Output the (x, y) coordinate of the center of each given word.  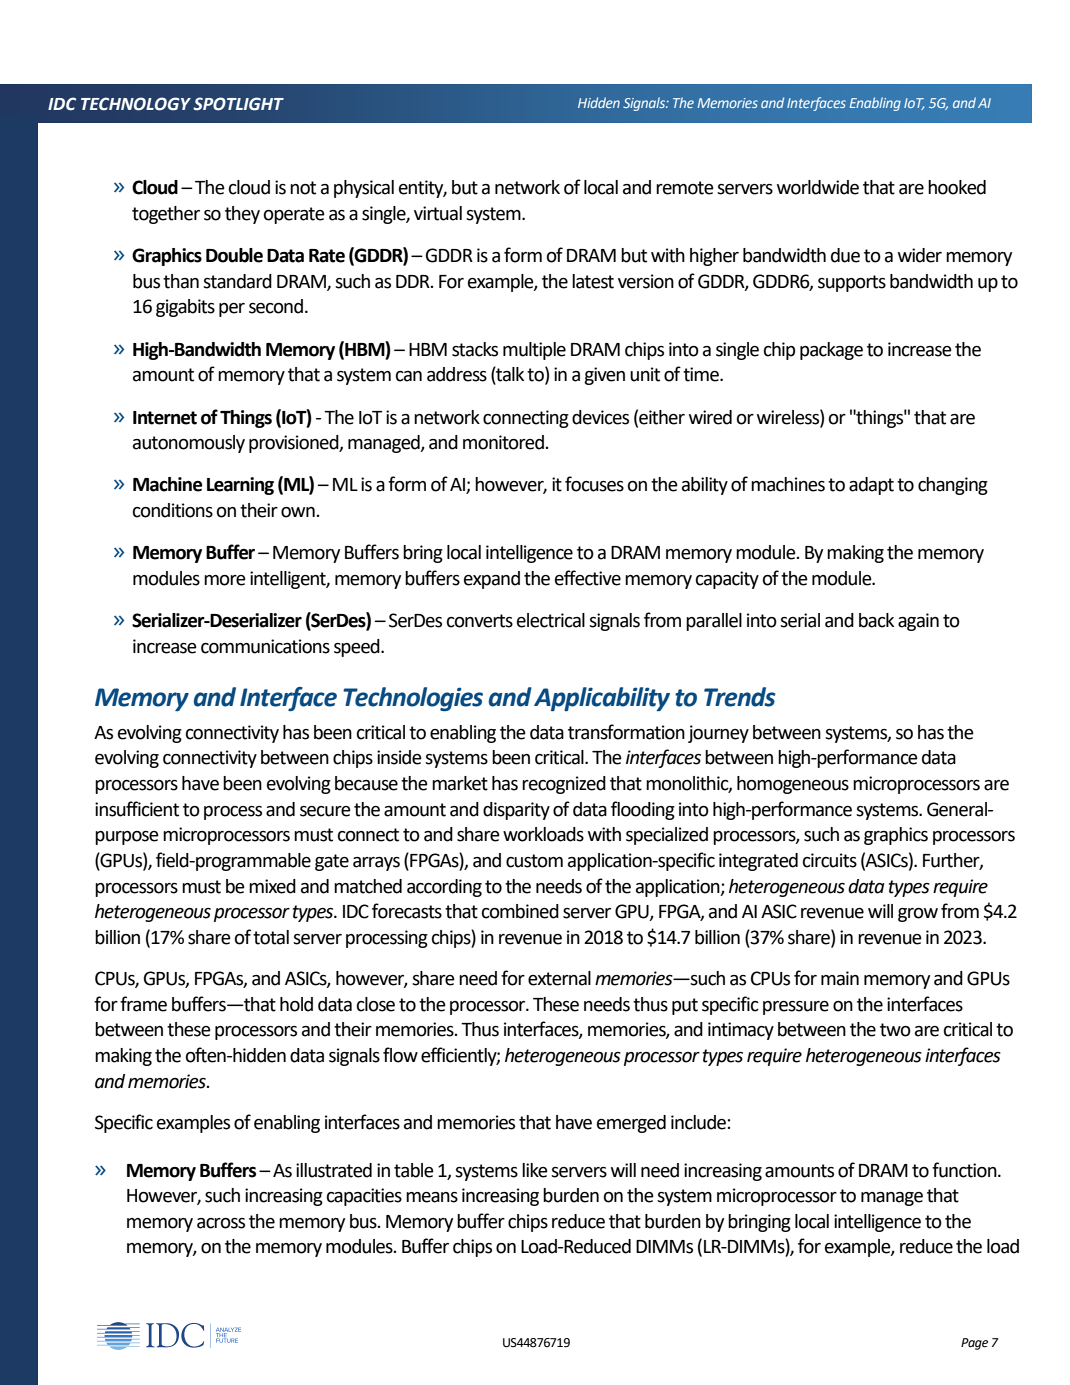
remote (685, 188)
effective (588, 578)
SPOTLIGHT (238, 104)
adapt (871, 486)
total (271, 937)
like (535, 1170)
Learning (240, 486)
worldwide (818, 187)
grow (918, 915)
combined (520, 911)
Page (974, 1344)
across (221, 1223)
